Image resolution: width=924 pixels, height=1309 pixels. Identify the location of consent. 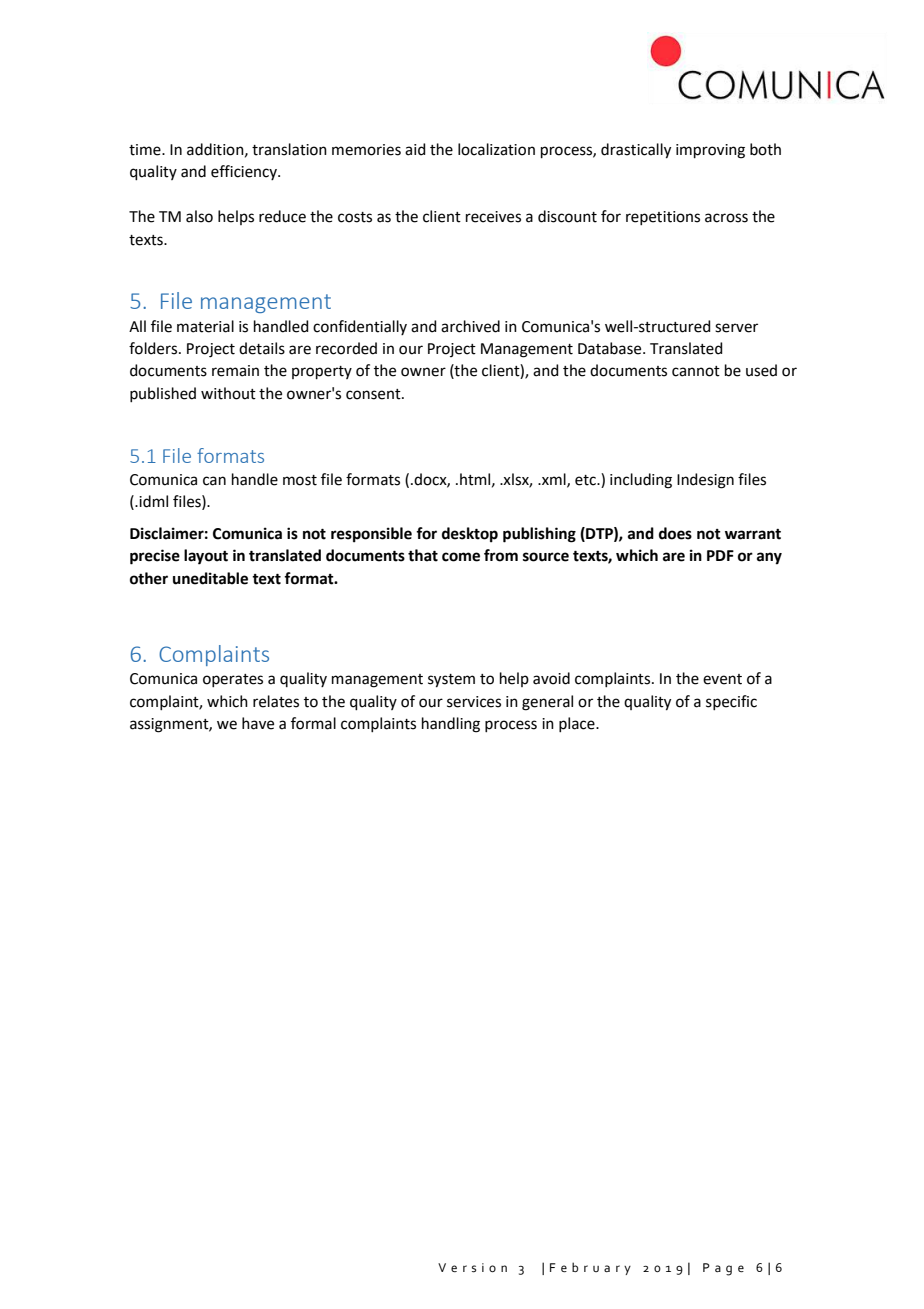
(374, 394).
